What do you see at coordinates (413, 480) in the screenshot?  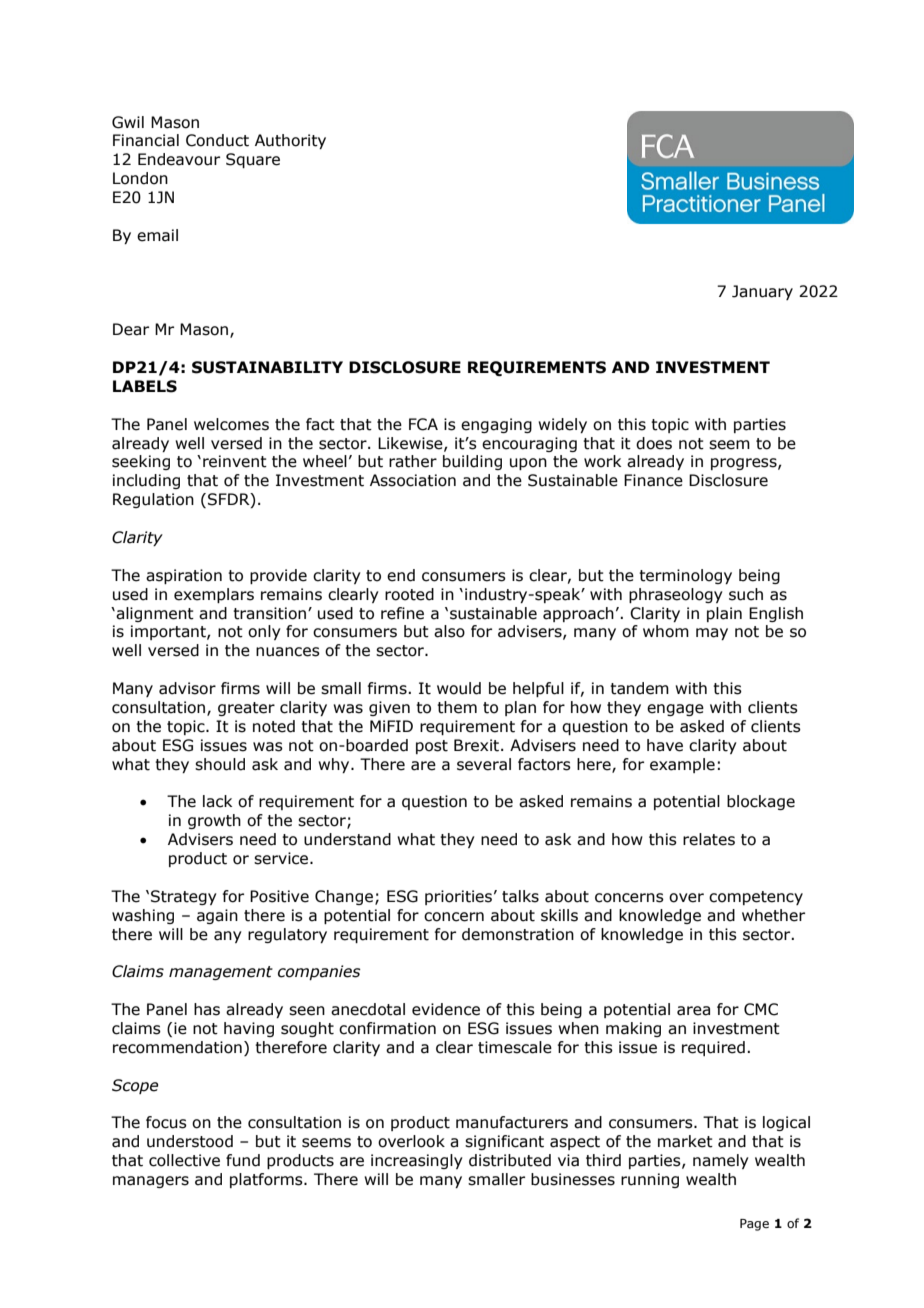 I see `Association` at bounding box center [413, 480].
